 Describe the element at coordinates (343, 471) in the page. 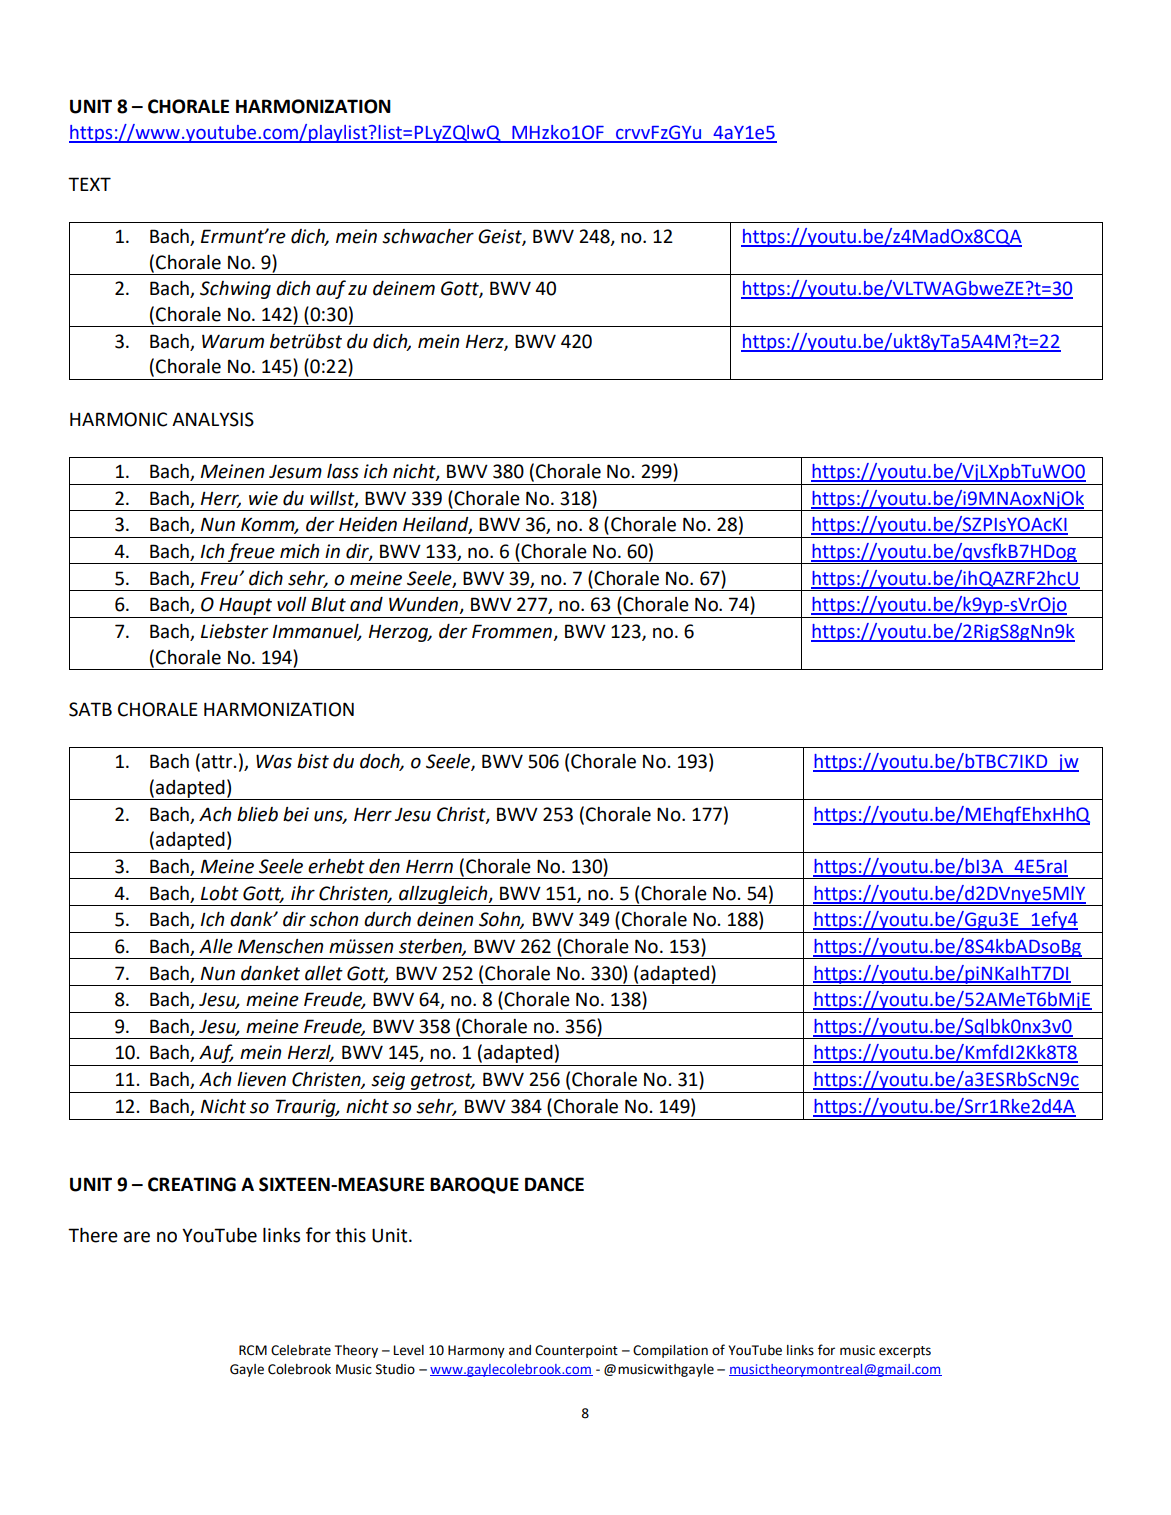

I see `lass` at that location.
